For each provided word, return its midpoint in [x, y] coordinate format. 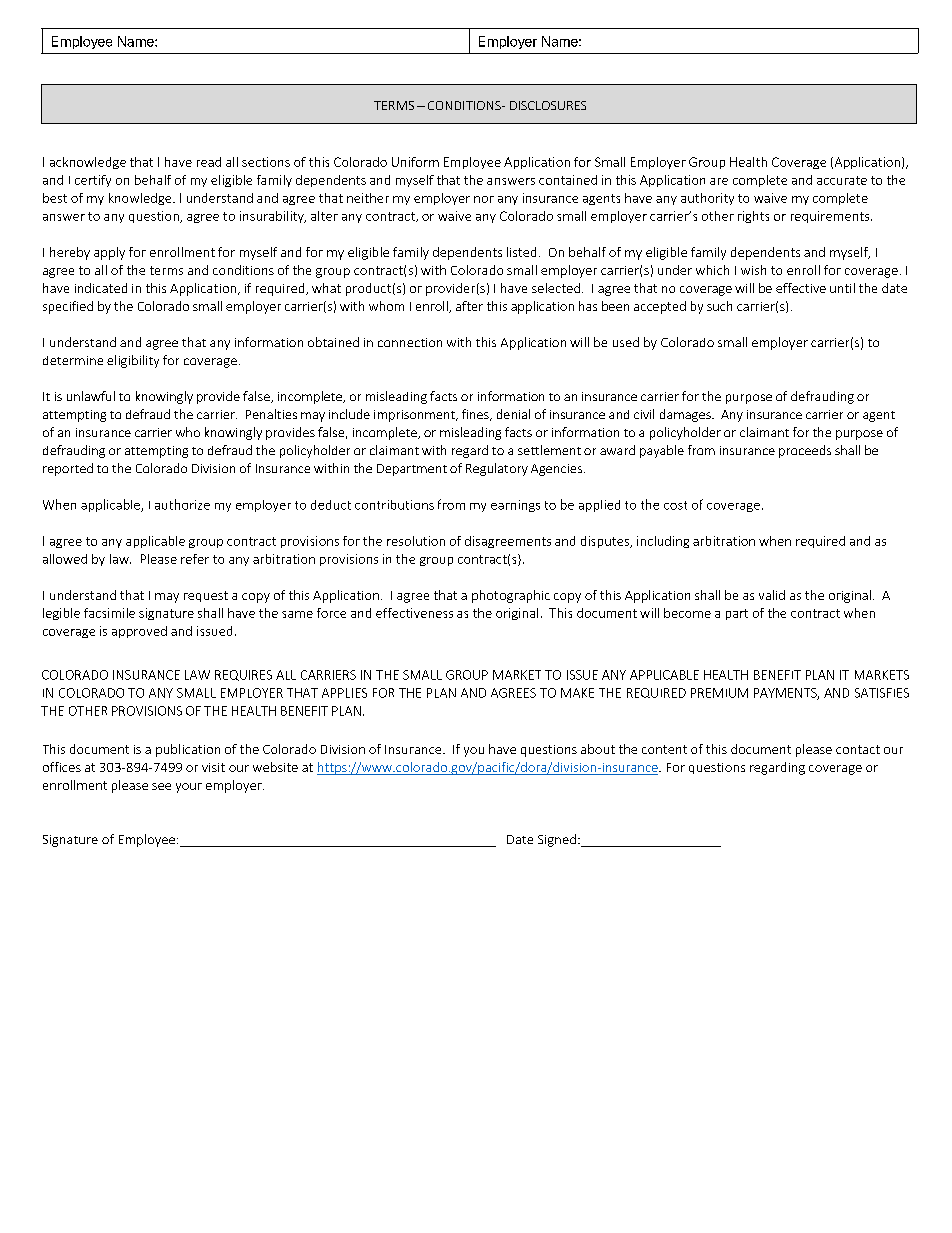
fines [476, 415]
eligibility [133, 361]
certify [93, 181]
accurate [842, 180]
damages [686, 415]
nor [484, 199]
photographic [511, 596]
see [161, 786]
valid [772, 595]
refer [195, 559]
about [598, 749]
